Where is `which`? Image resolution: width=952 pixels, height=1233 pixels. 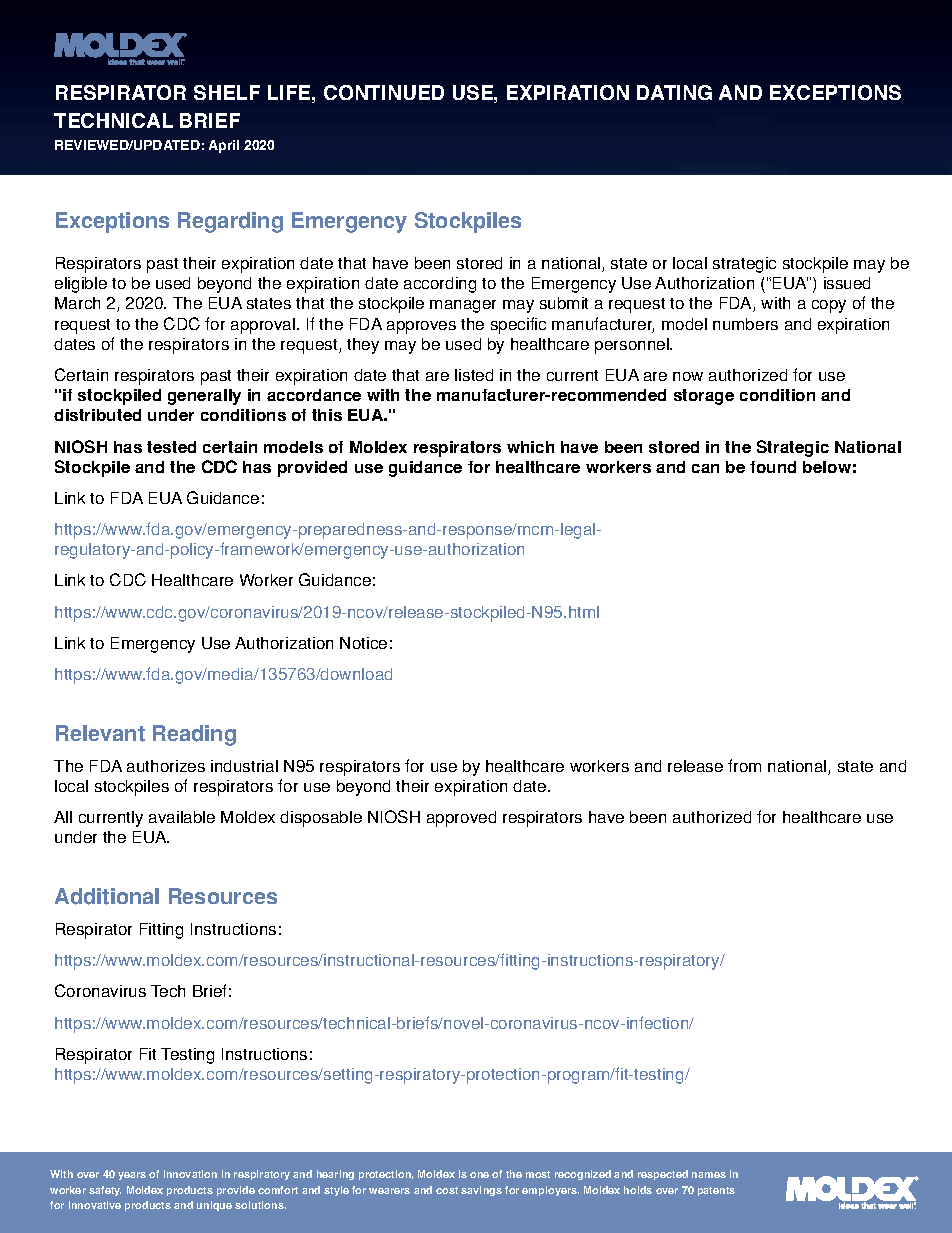
which is located at coordinates (530, 447).
